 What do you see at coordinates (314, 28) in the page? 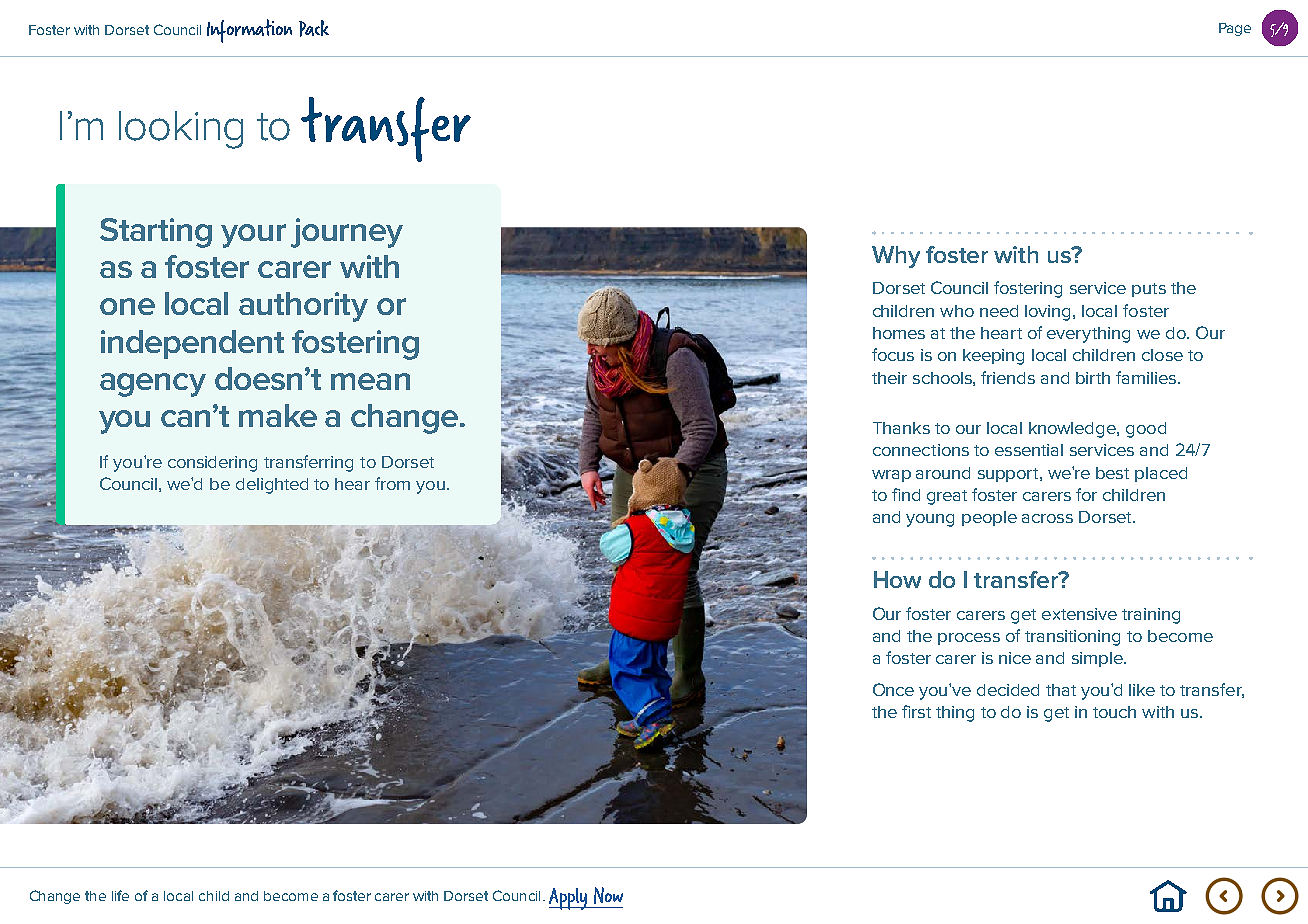
I see `Pack` at bounding box center [314, 28].
